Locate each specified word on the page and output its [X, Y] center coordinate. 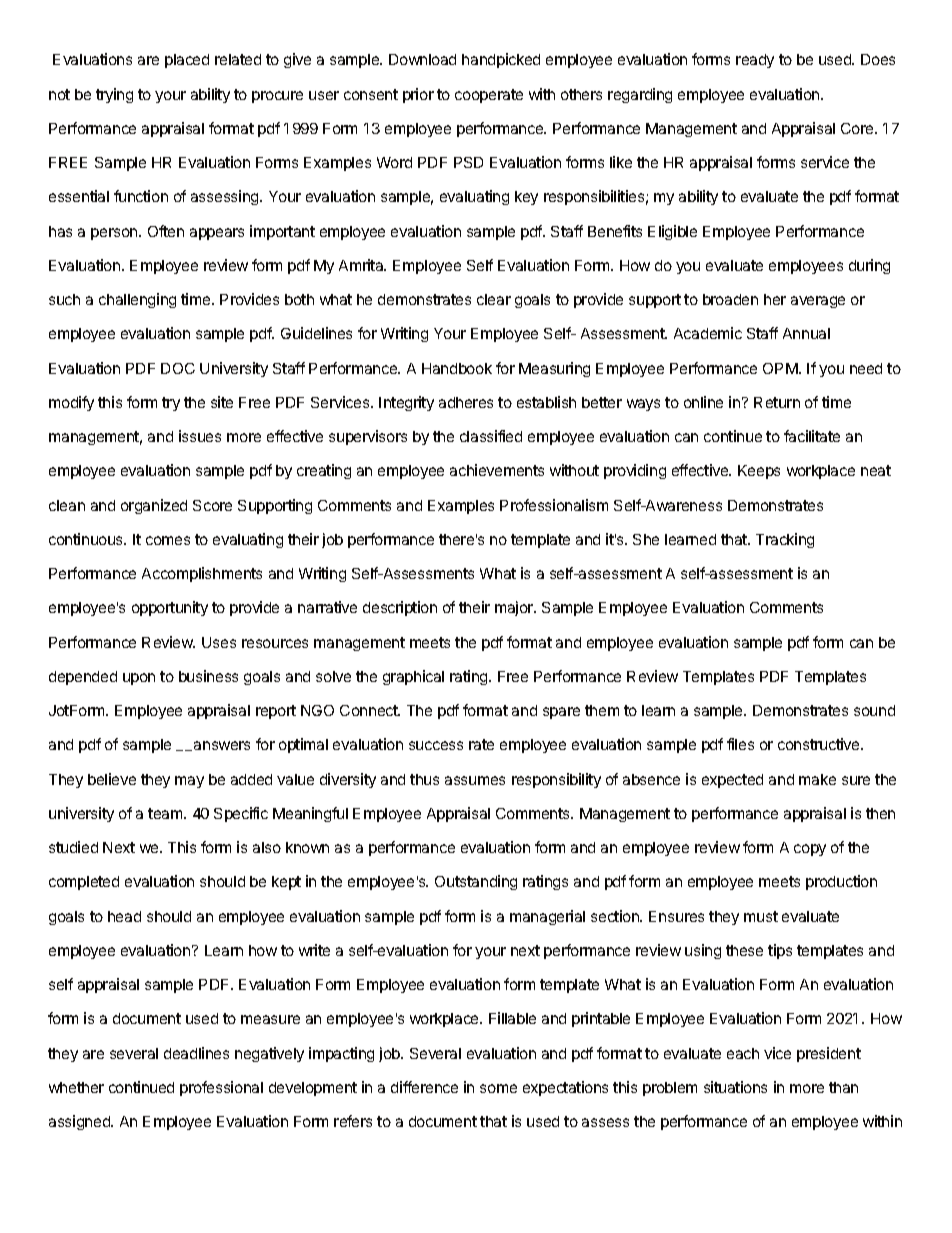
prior [418, 95]
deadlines [196, 1053]
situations [735, 1087]
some [498, 1088]
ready [755, 61]
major [515, 608]
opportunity [170, 608]
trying [114, 95]
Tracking [785, 540]
